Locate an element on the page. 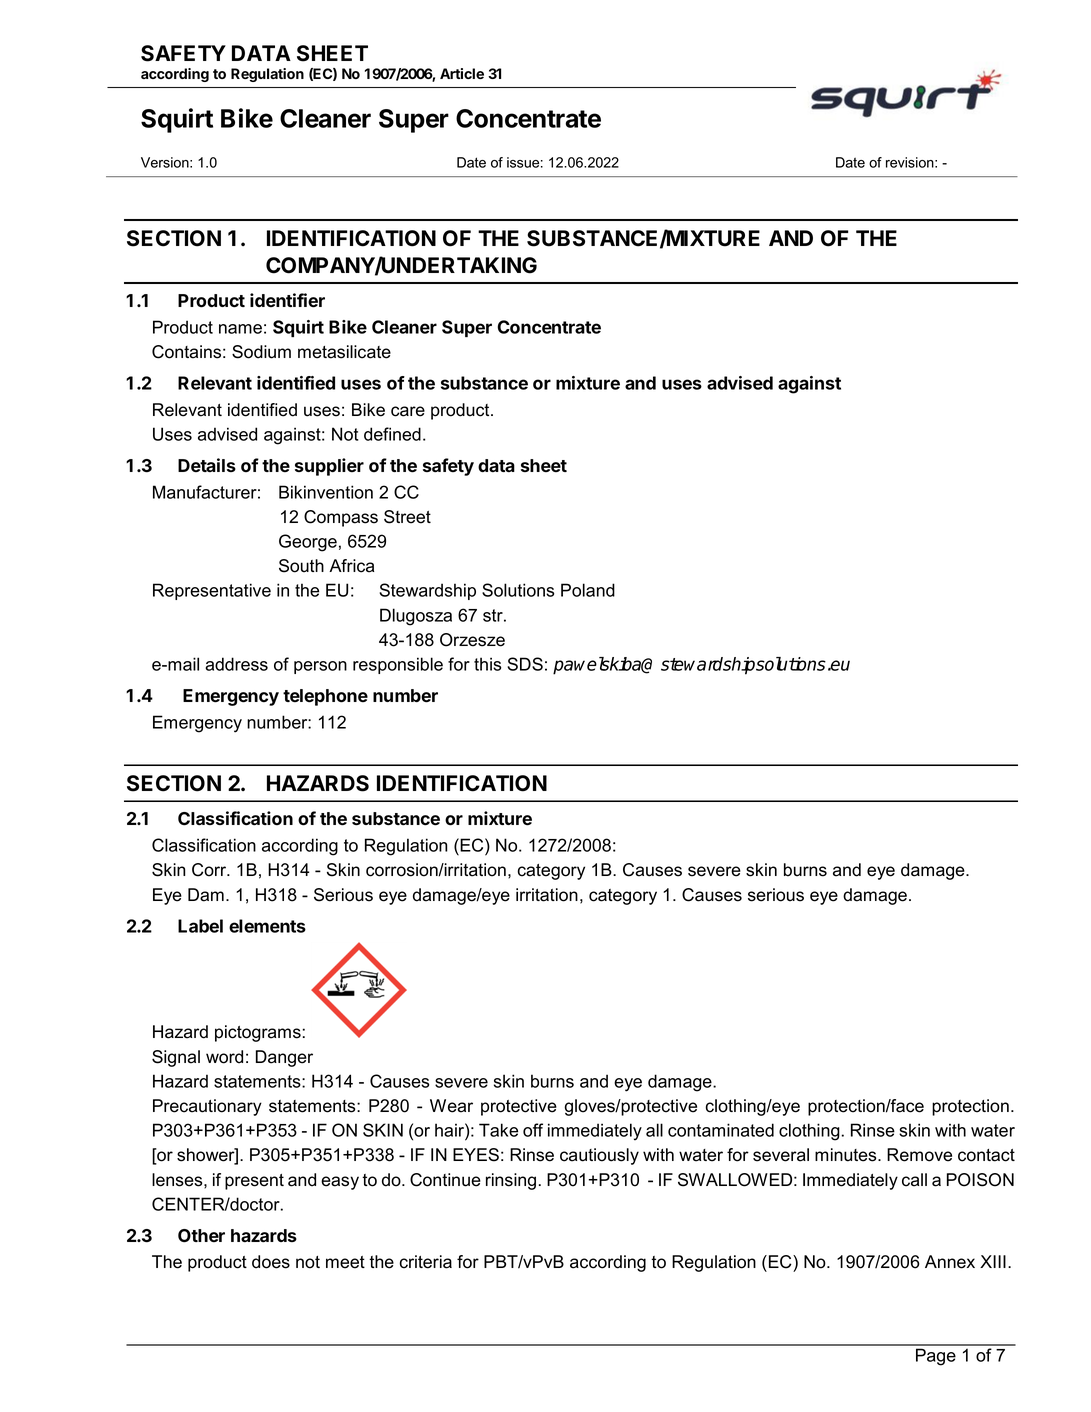 This document has height=1412, width=1091. SDS is located at coordinates (525, 664).
